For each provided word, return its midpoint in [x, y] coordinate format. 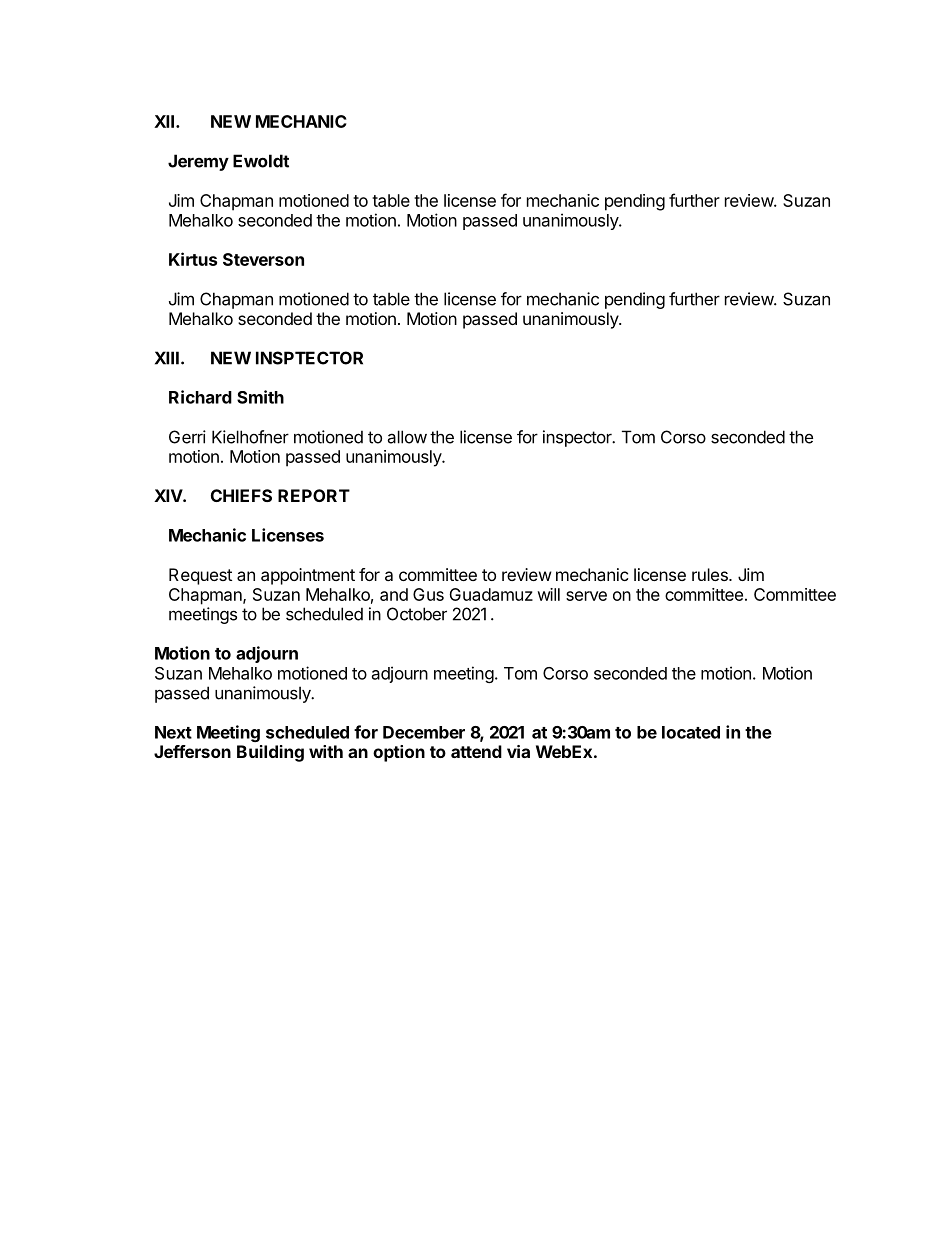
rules [711, 574]
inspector [578, 438]
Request [200, 576]
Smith [260, 397]
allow [407, 437]
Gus [428, 594]
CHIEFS [241, 495]
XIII [167, 358]
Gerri [187, 437]
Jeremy [198, 162]
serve [586, 596]
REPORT [314, 495]
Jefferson [192, 751]
